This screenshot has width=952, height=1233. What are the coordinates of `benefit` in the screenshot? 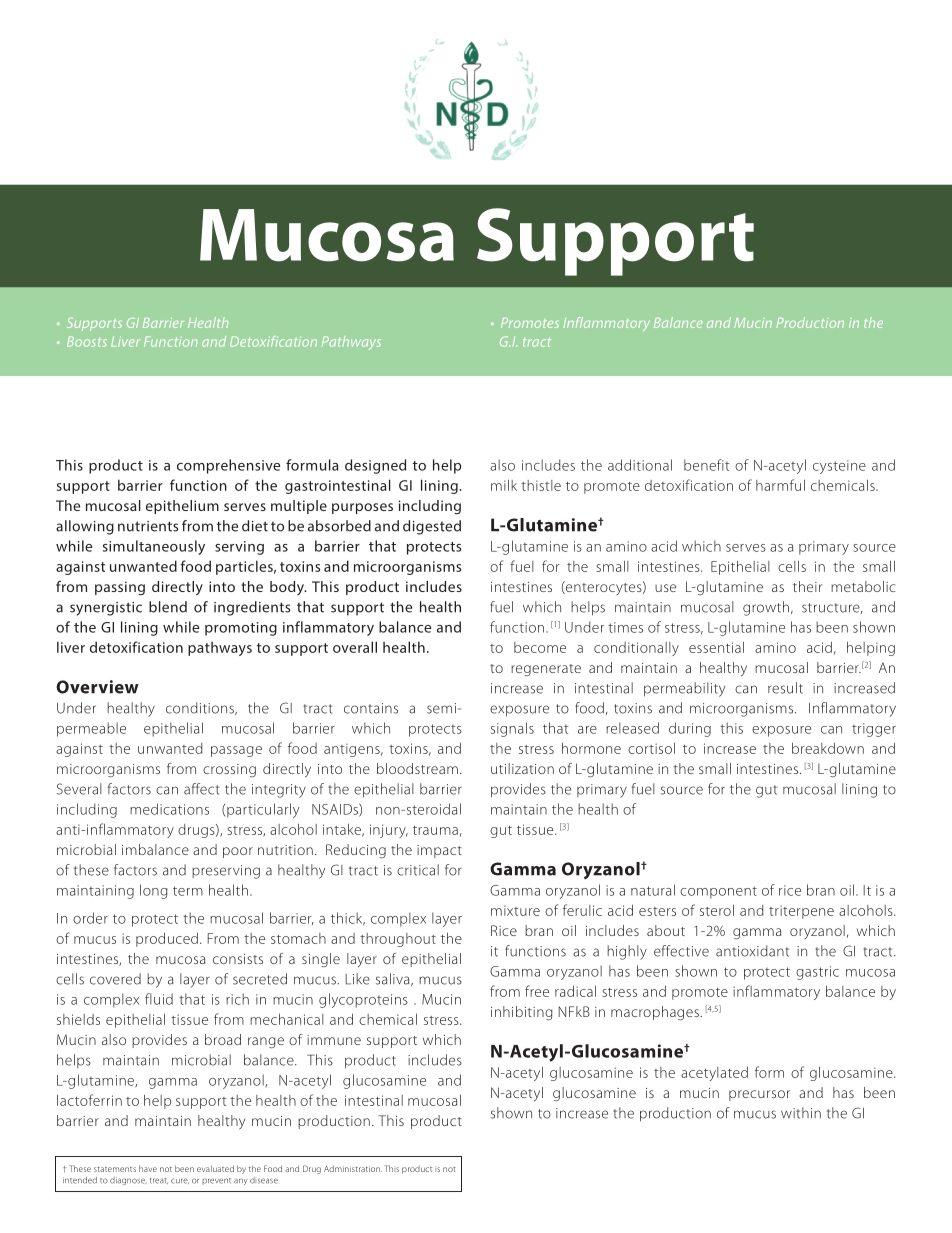 It's located at (707, 465).
